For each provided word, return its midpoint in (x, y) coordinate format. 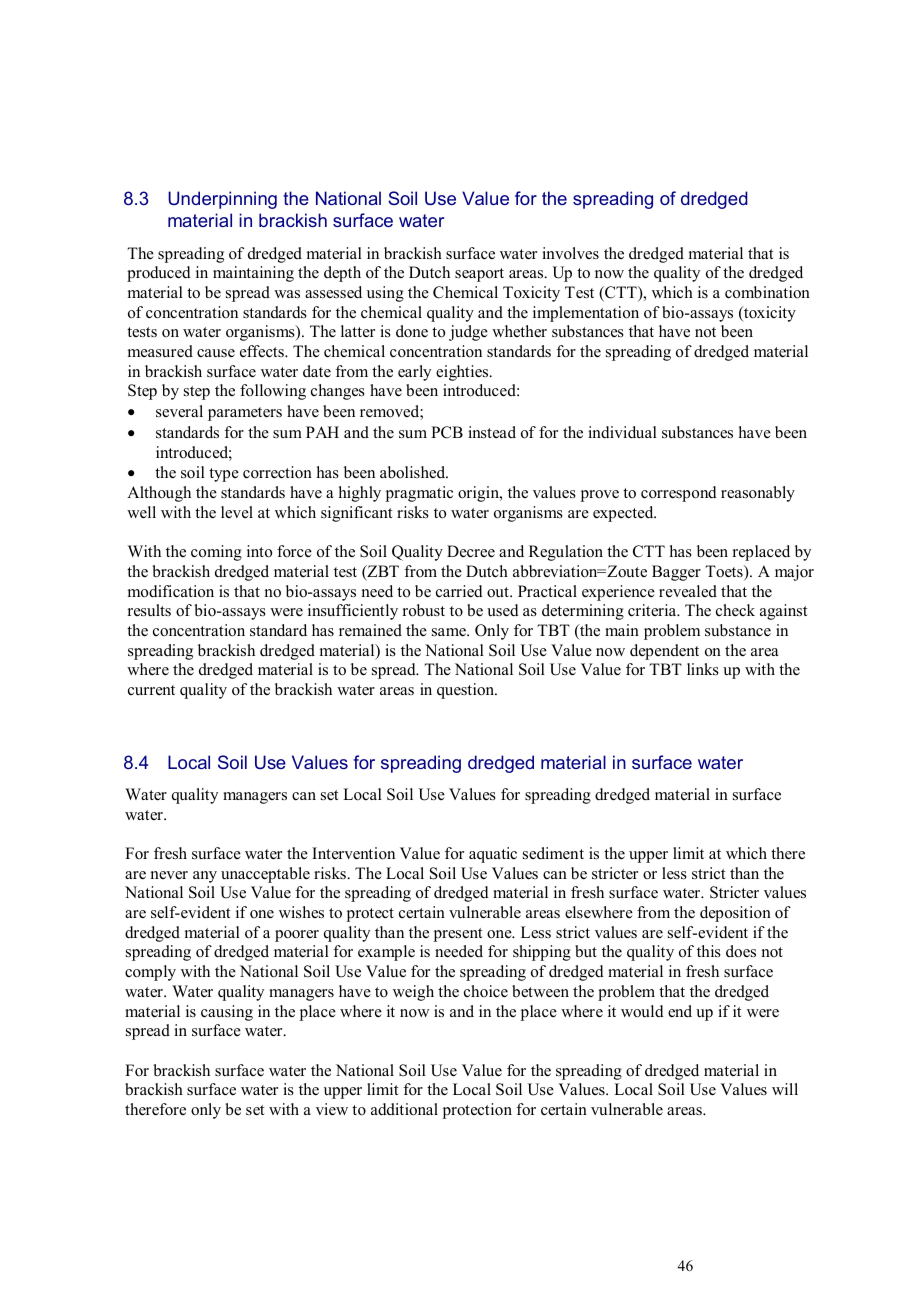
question (467, 691)
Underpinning (222, 200)
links (703, 669)
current (151, 690)
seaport (479, 275)
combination (767, 292)
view (332, 1109)
